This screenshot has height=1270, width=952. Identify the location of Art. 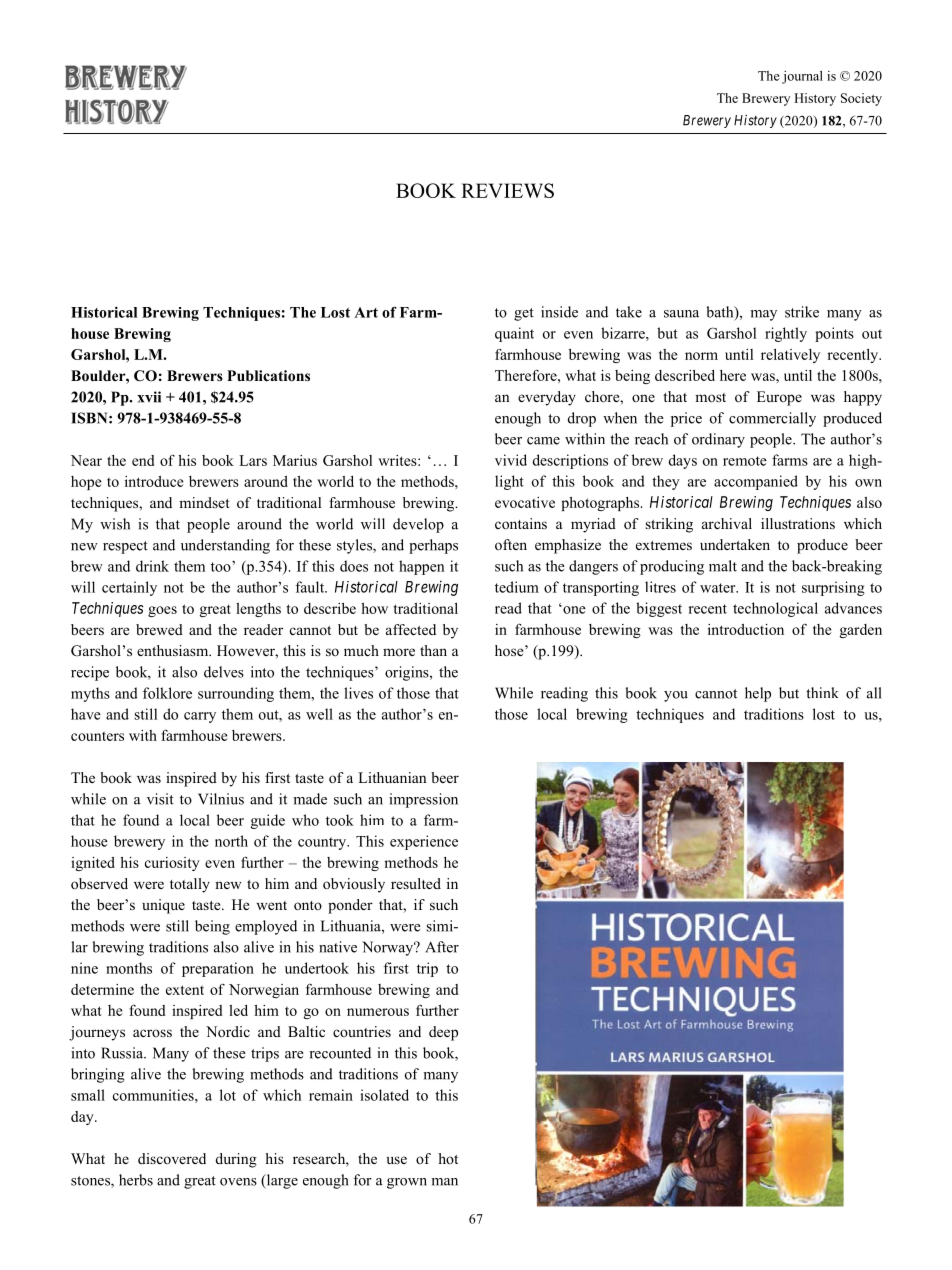
(366, 312).
